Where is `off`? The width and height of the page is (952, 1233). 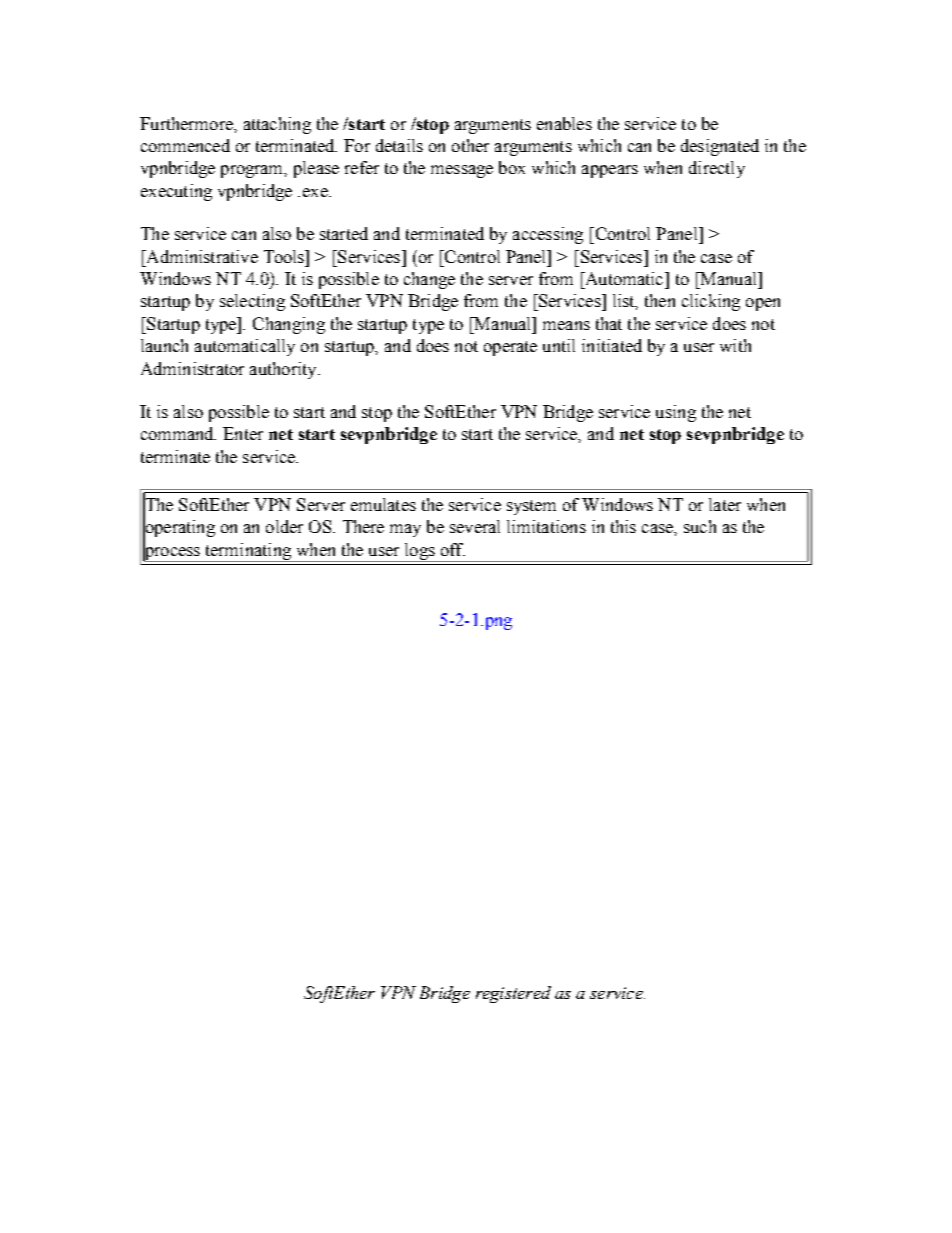 off is located at coordinates (453, 549).
